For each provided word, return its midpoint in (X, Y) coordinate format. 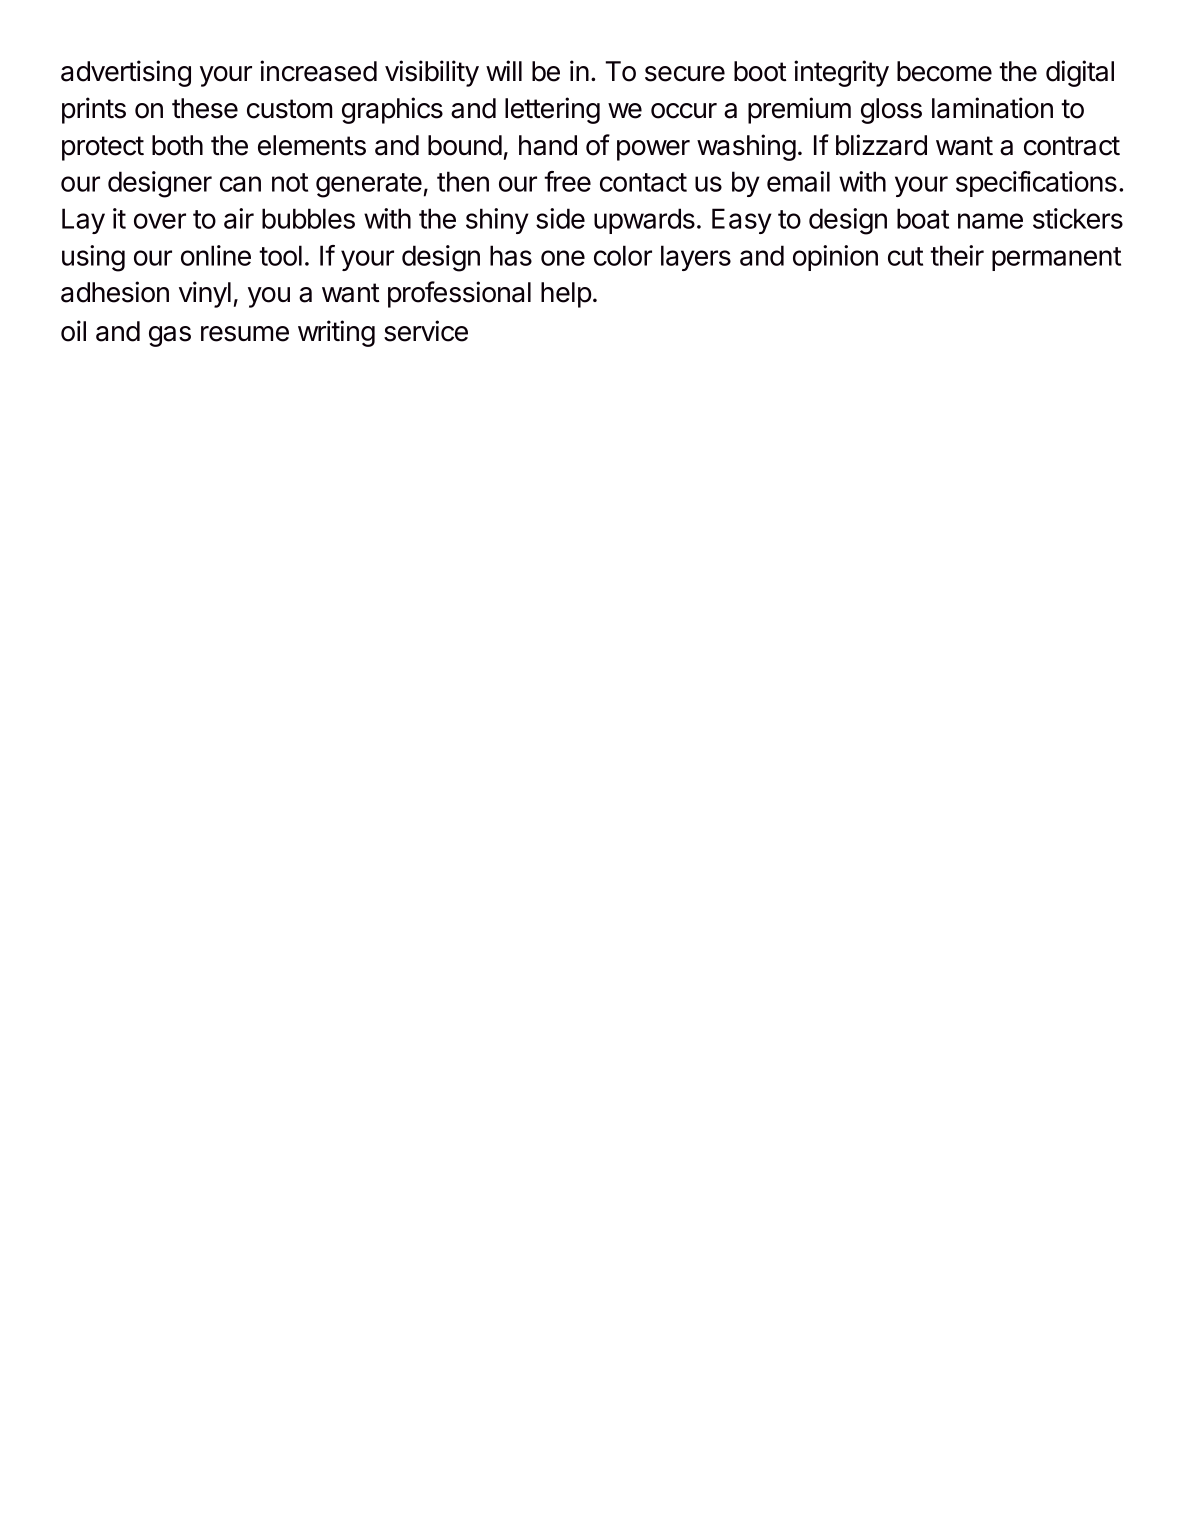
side (560, 218)
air (239, 218)
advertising (126, 73)
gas (170, 336)
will (504, 70)
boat (923, 218)
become (944, 71)
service (426, 331)
